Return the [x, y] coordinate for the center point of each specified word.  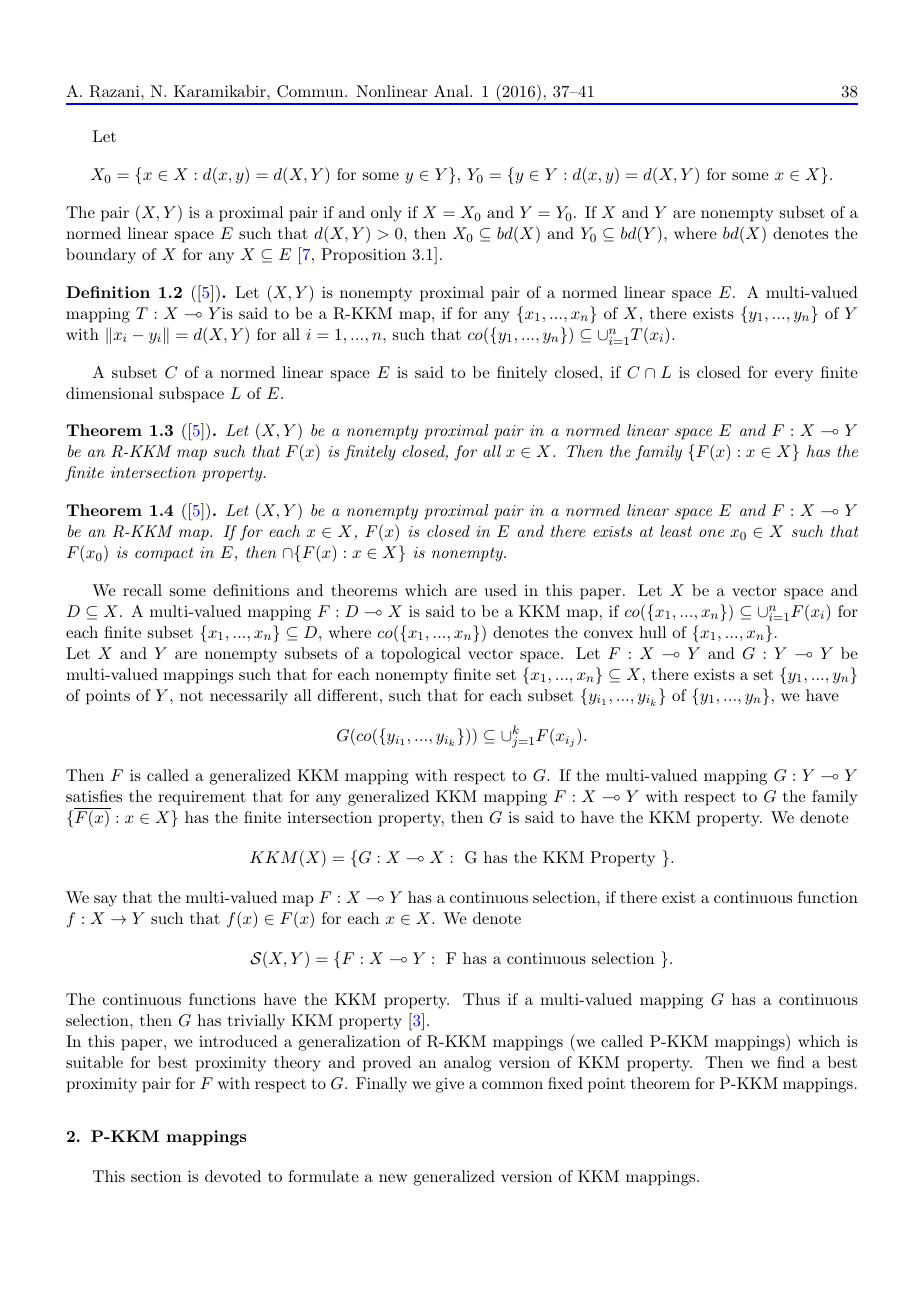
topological [421, 655]
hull [652, 632]
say [105, 901]
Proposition [363, 256]
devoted [233, 1176]
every [794, 376]
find [791, 1062]
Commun [311, 91]
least [676, 531]
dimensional [109, 393]
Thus [481, 999]
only [386, 214]
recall [142, 590]
